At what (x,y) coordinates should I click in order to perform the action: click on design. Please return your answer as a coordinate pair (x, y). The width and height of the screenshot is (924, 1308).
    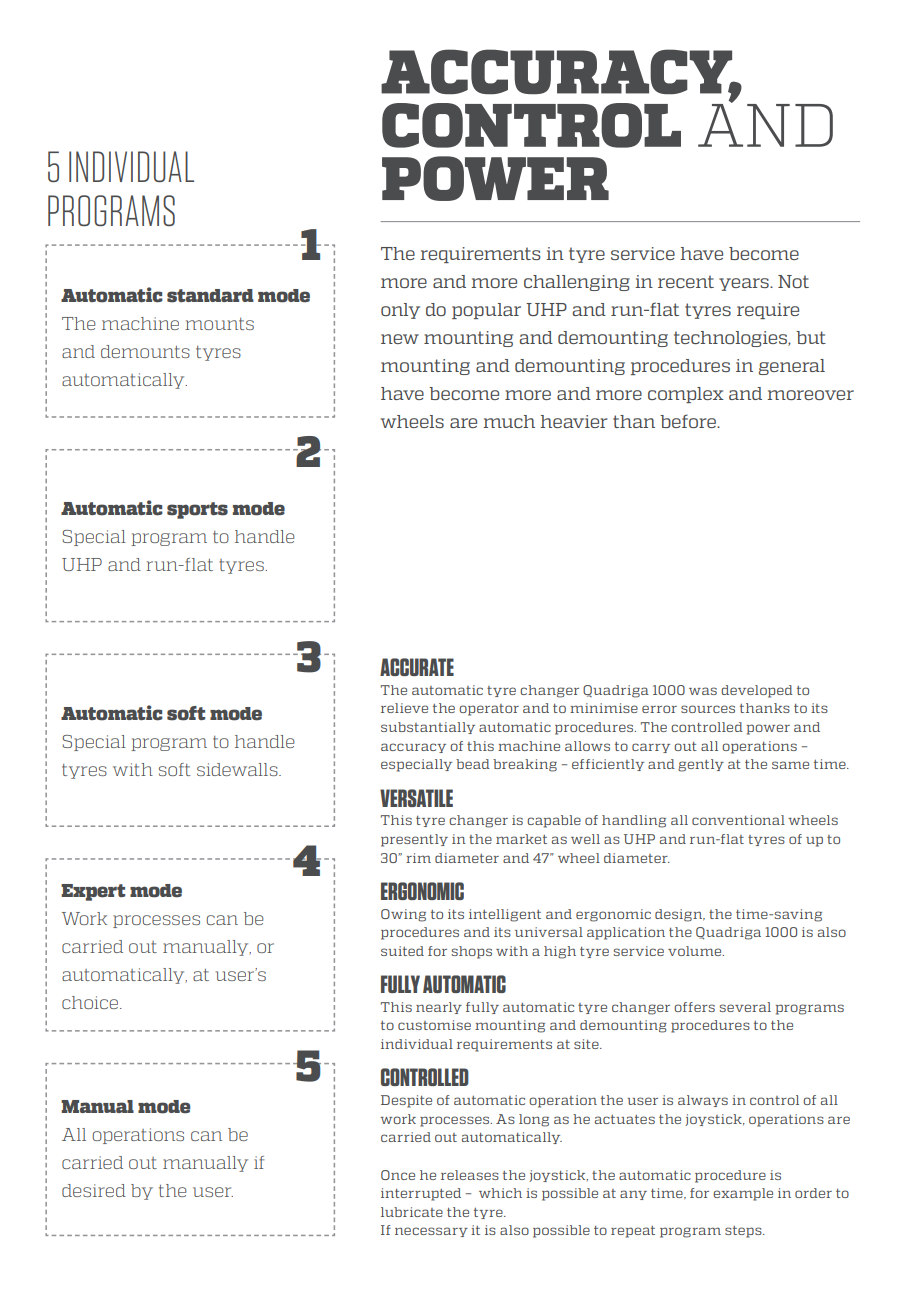
    Looking at the image, I should click on (680, 915).
